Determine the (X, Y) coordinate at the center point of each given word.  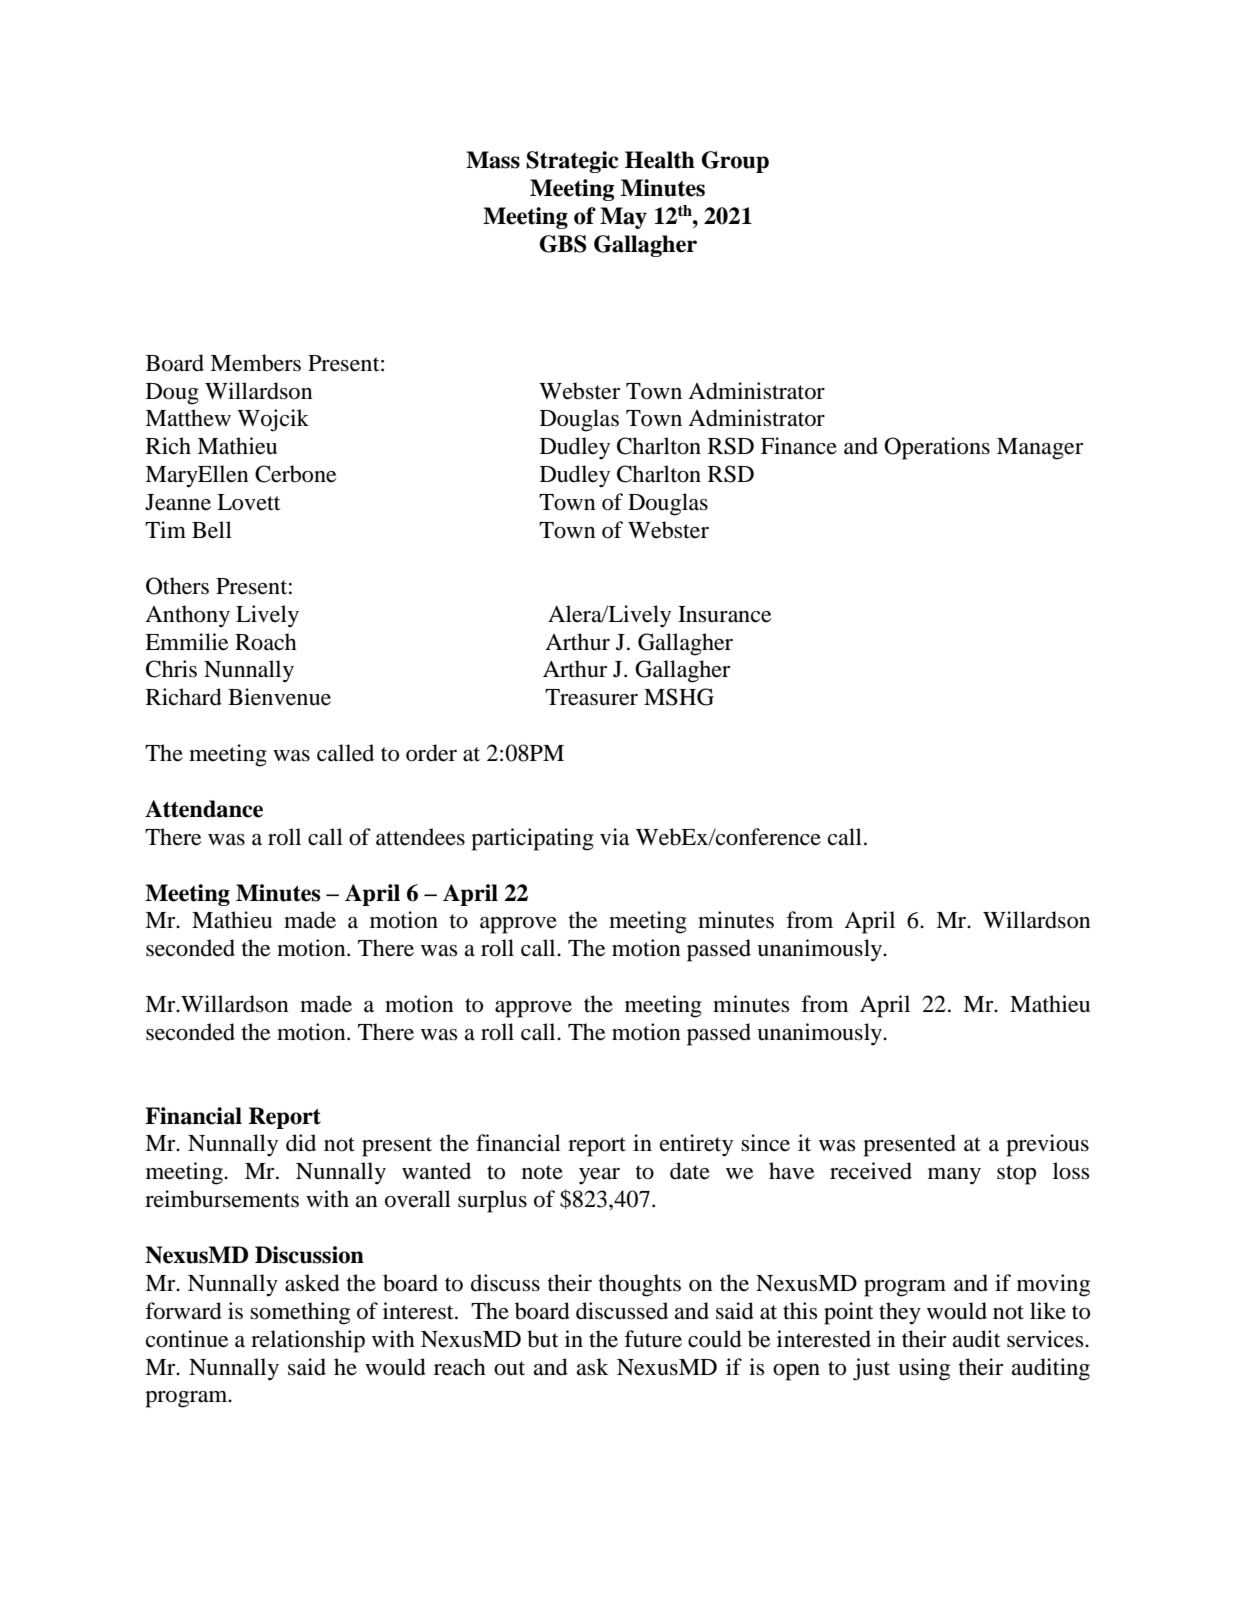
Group (735, 162)
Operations (937, 448)
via (614, 837)
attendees (420, 837)
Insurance (725, 614)
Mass (493, 160)
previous (1047, 1145)
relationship (308, 1341)
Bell (212, 530)
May (623, 218)
